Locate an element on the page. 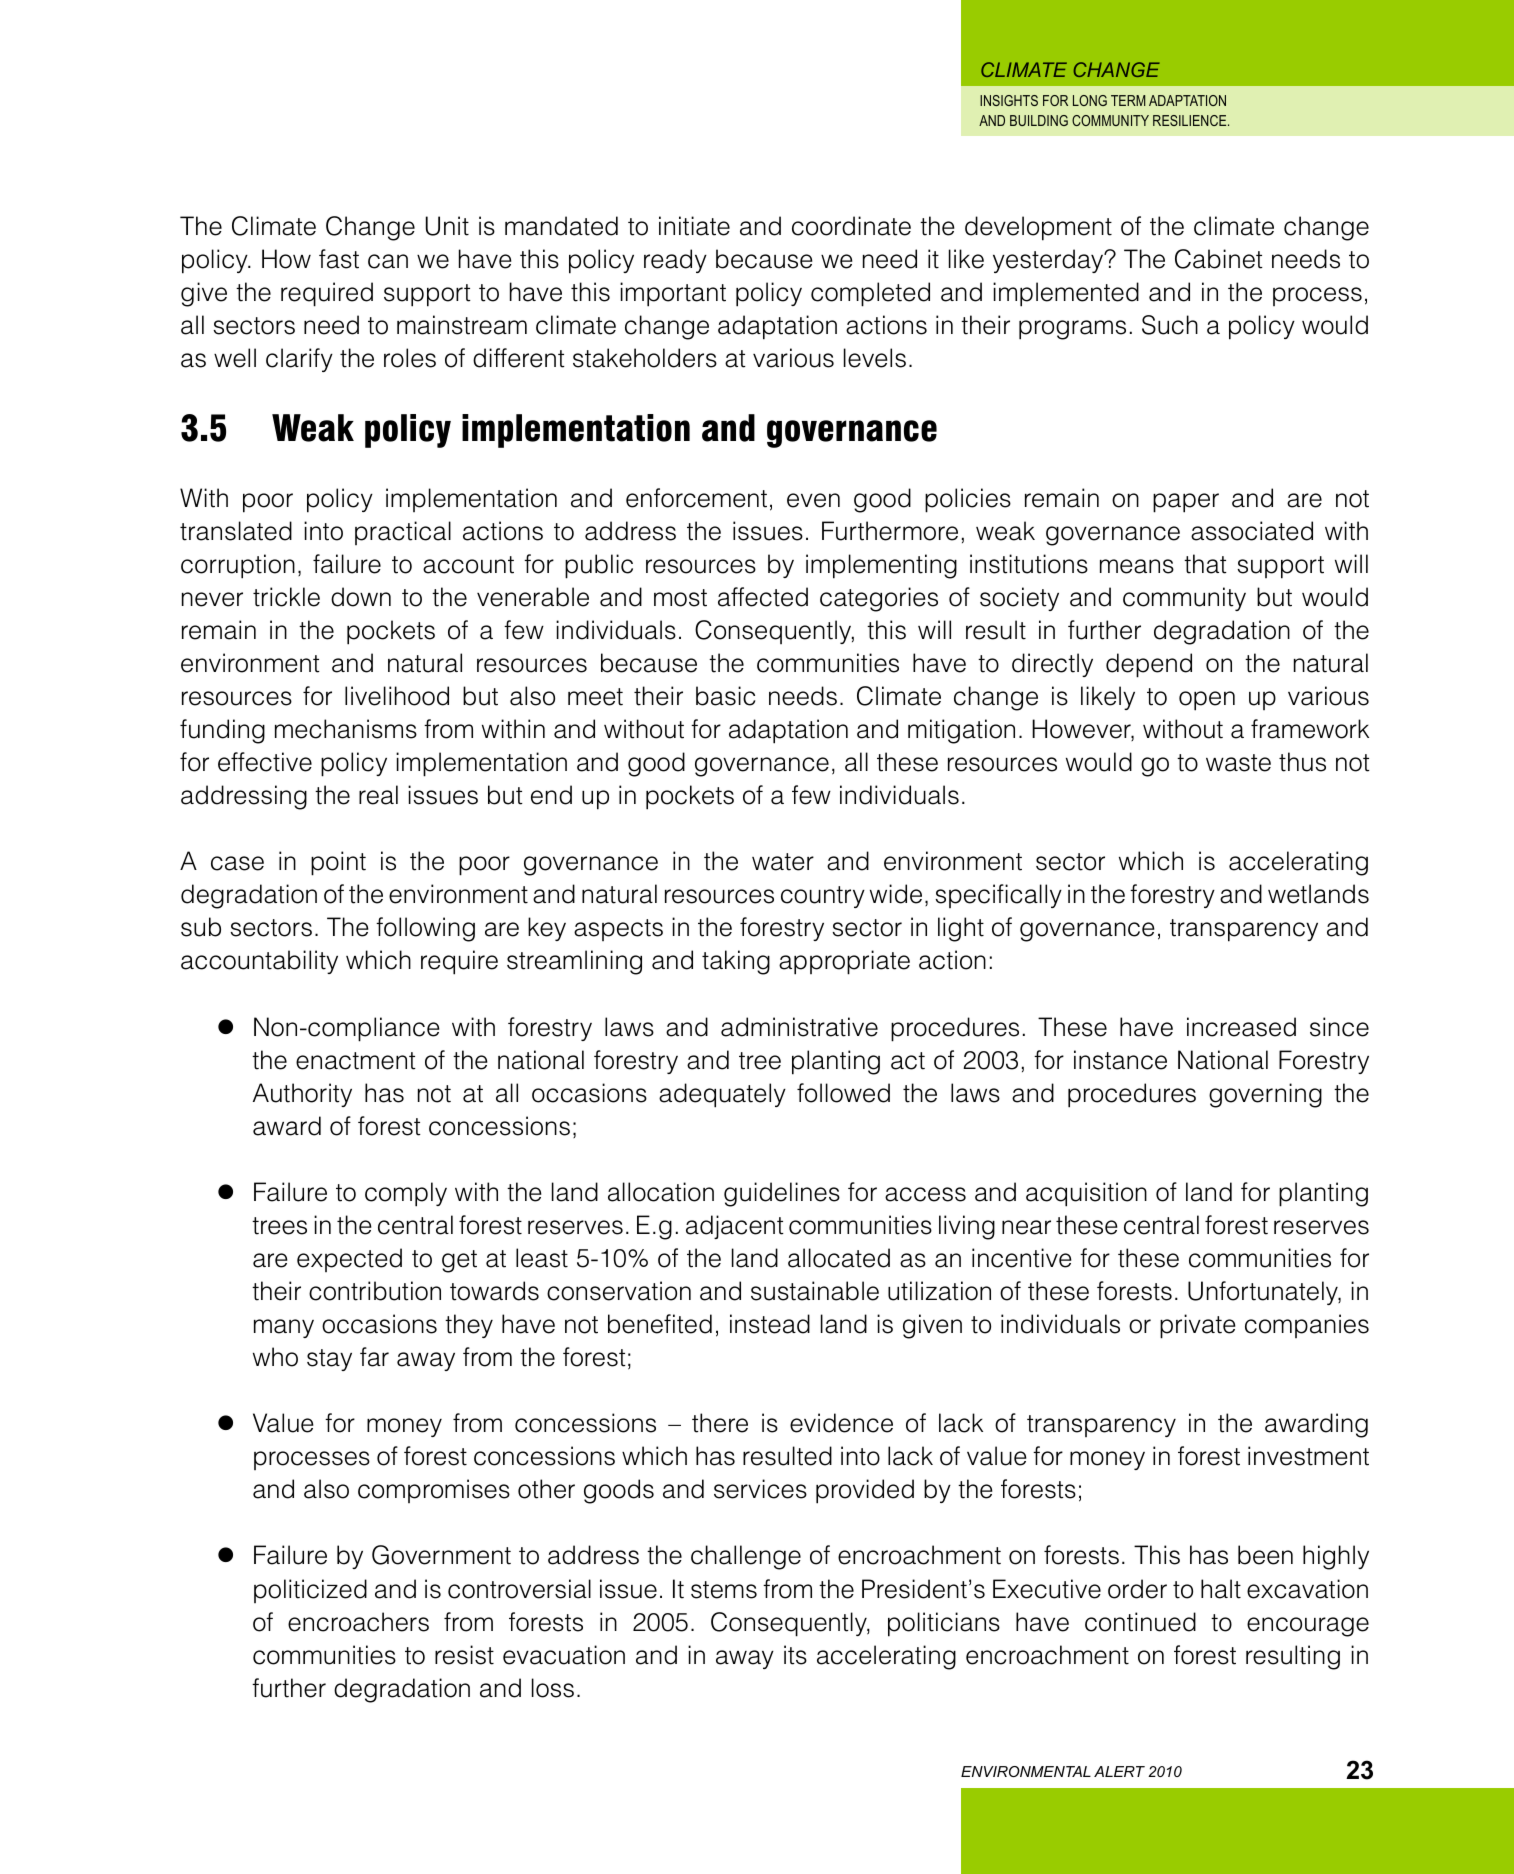 The image size is (1514, 1874). even is located at coordinates (813, 500).
